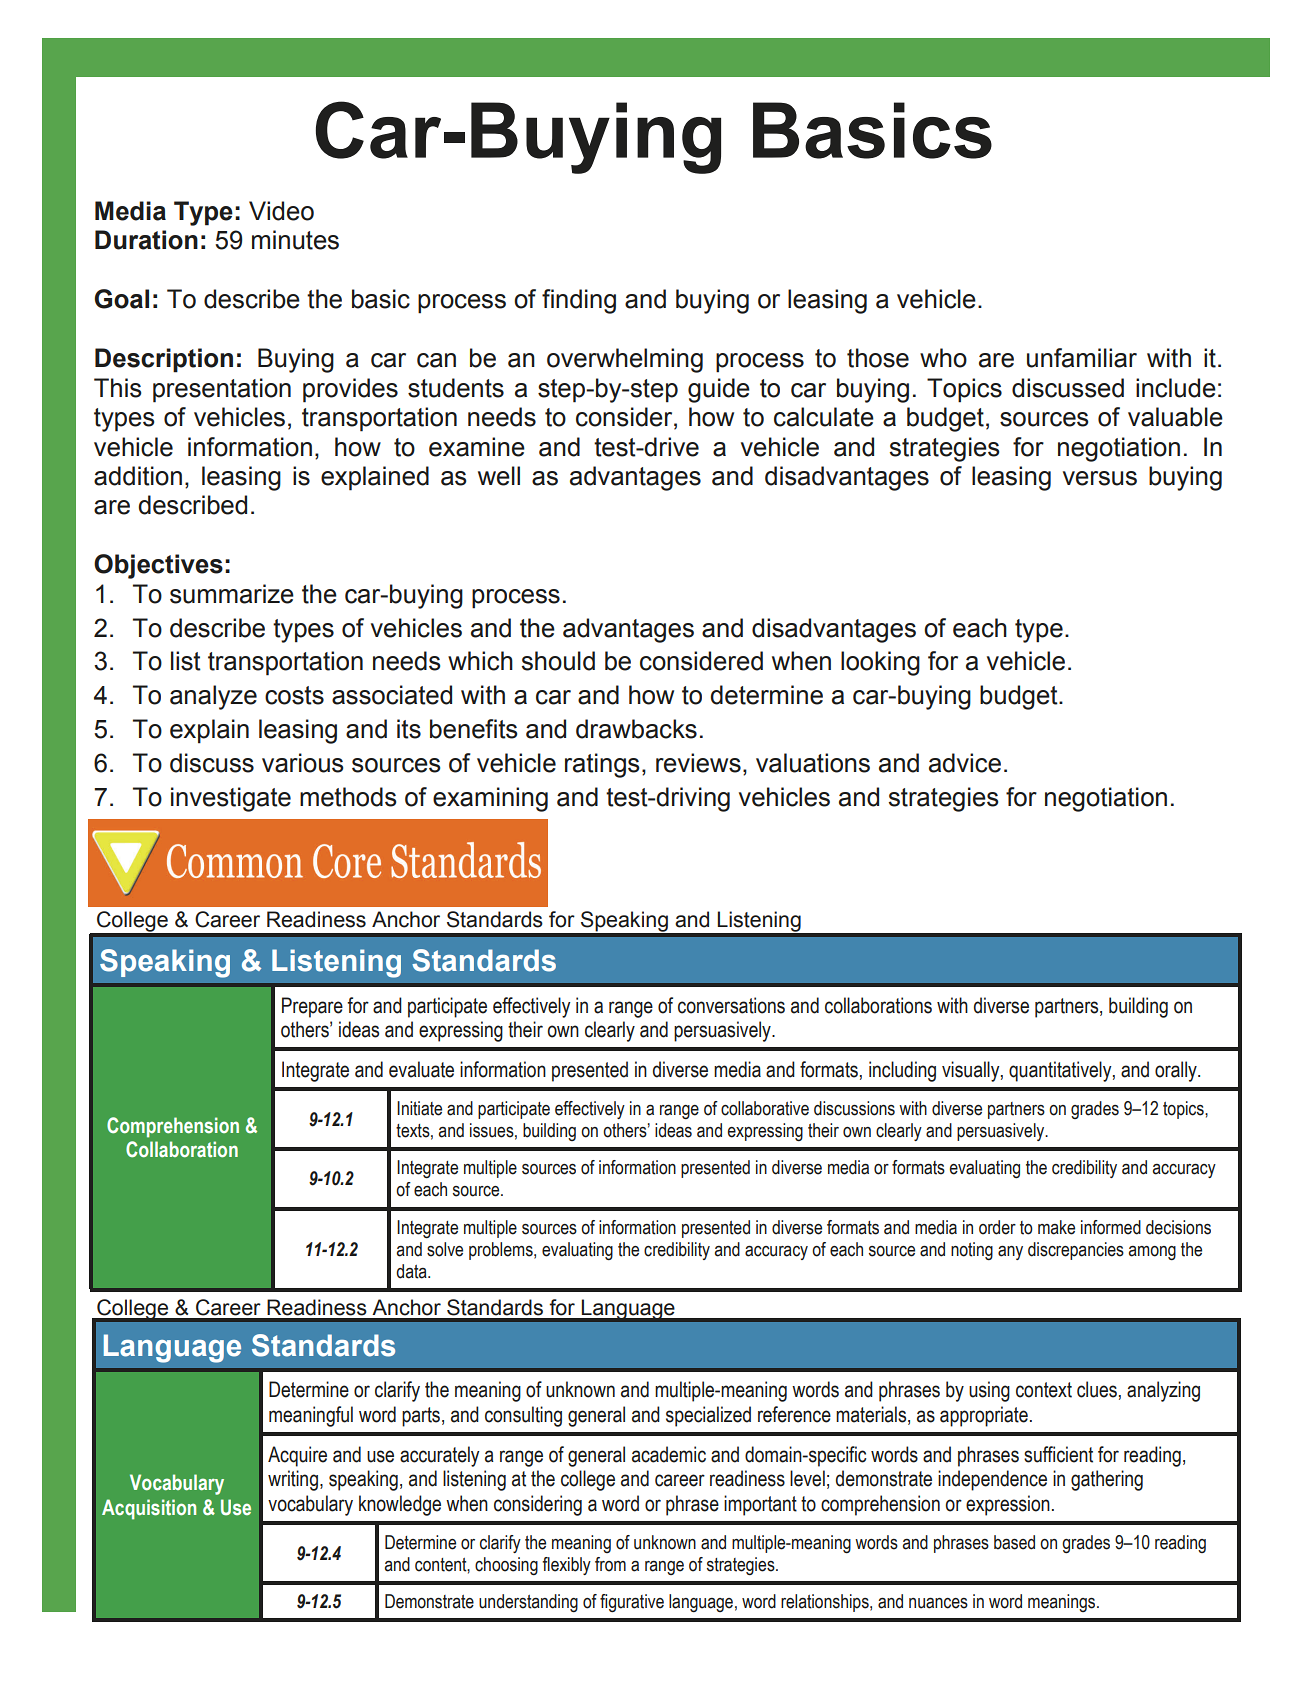 This screenshot has height=1690, width=1306. I want to click on make, so click(1056, 1227).
